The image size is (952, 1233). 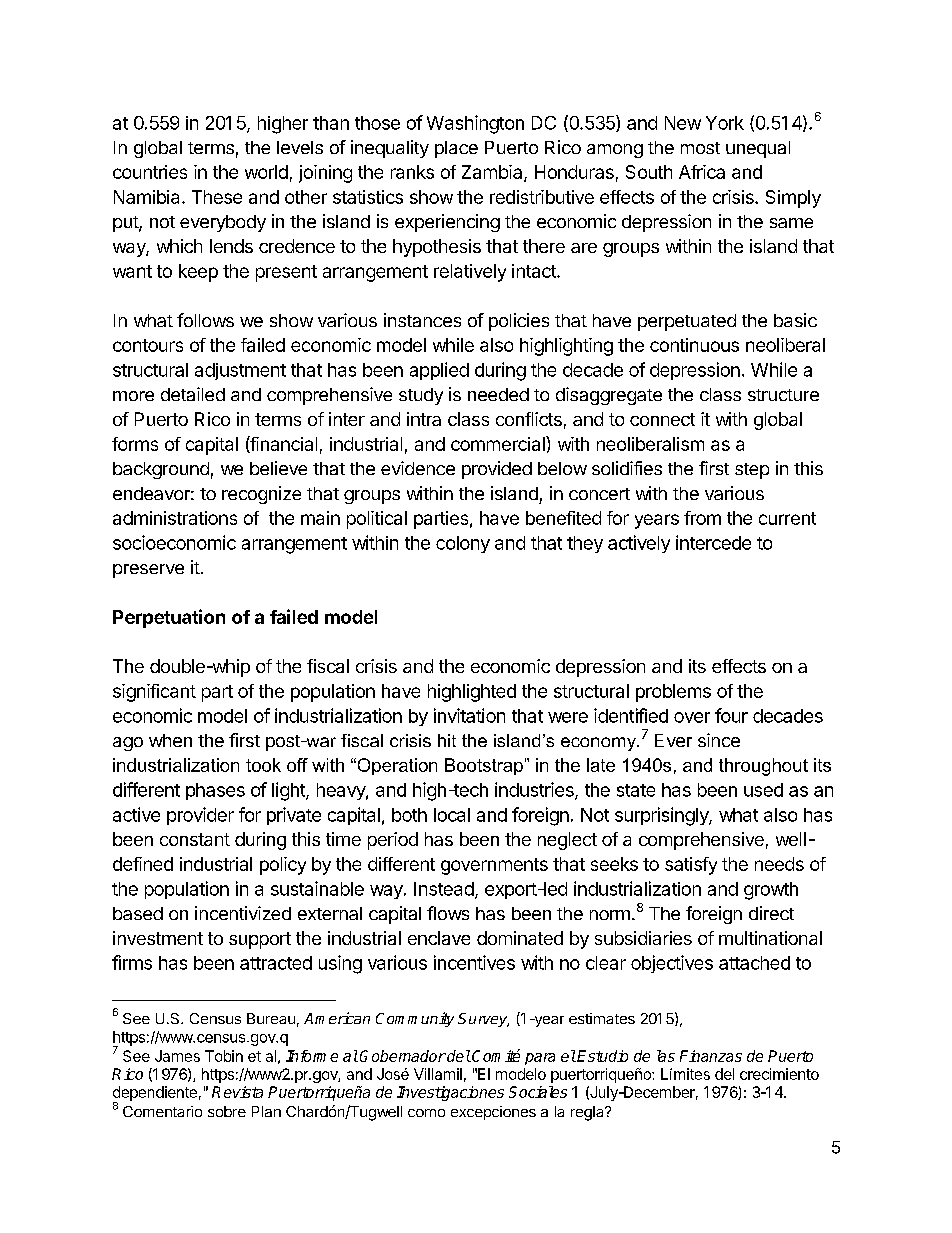 I want to click on colony, so click(x=463, y=544).
